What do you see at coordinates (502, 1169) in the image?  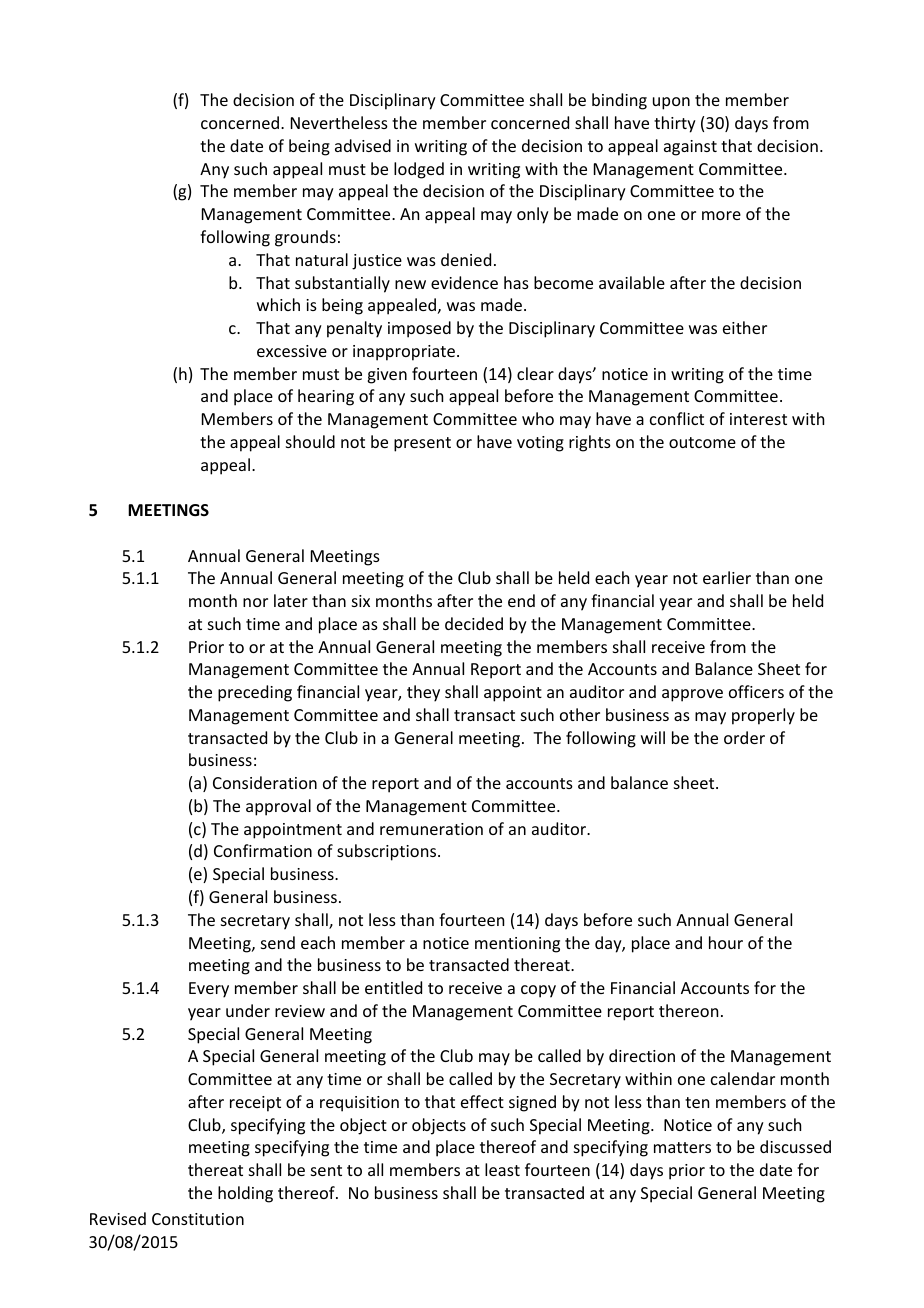 I see `least` at bounding box center [502, 1169].
